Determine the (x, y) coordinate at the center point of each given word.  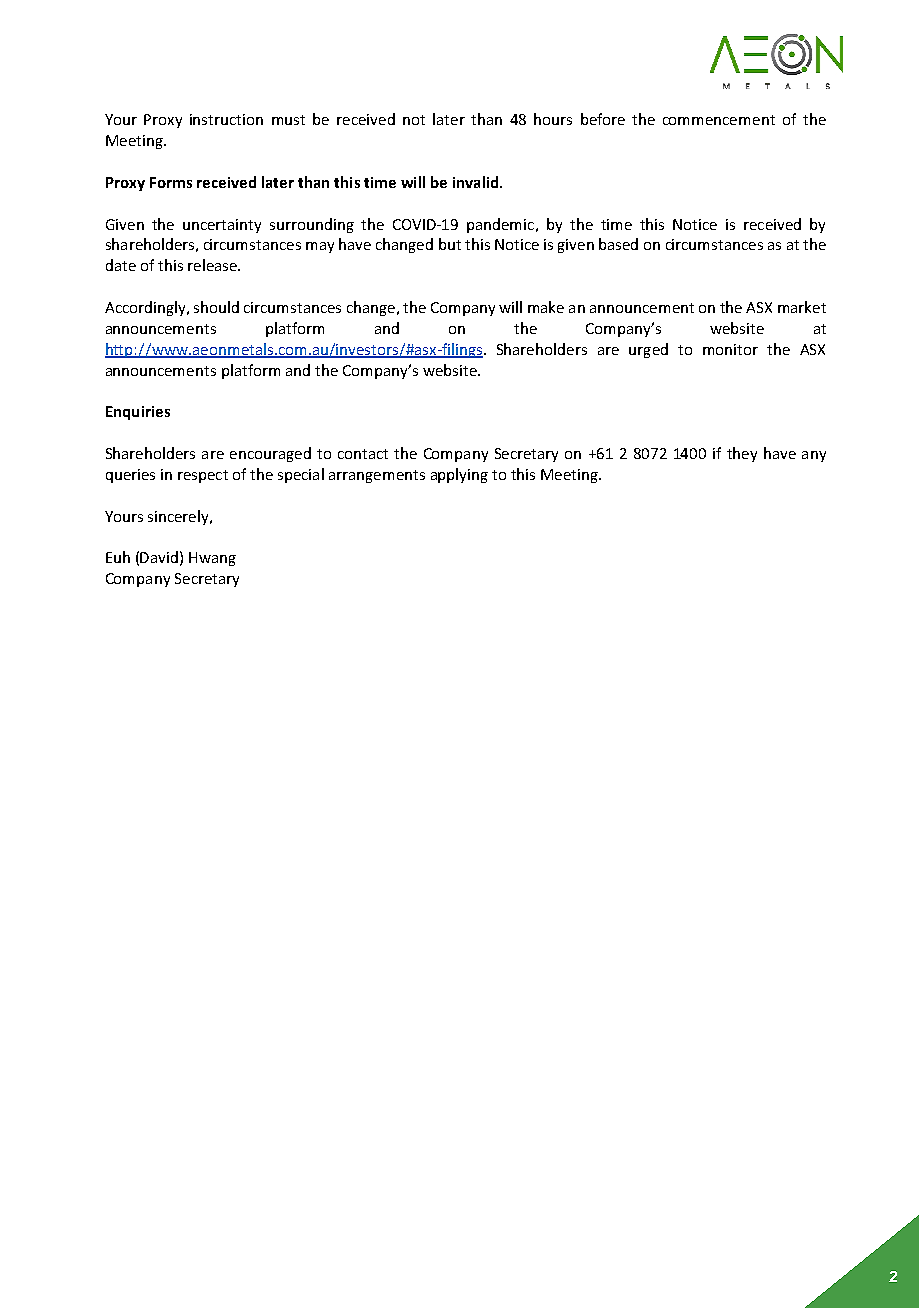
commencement (719, 120)
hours (553, 119)
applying (459, 475)
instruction (226, 119)
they (742, 454)
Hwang (212, 559)
